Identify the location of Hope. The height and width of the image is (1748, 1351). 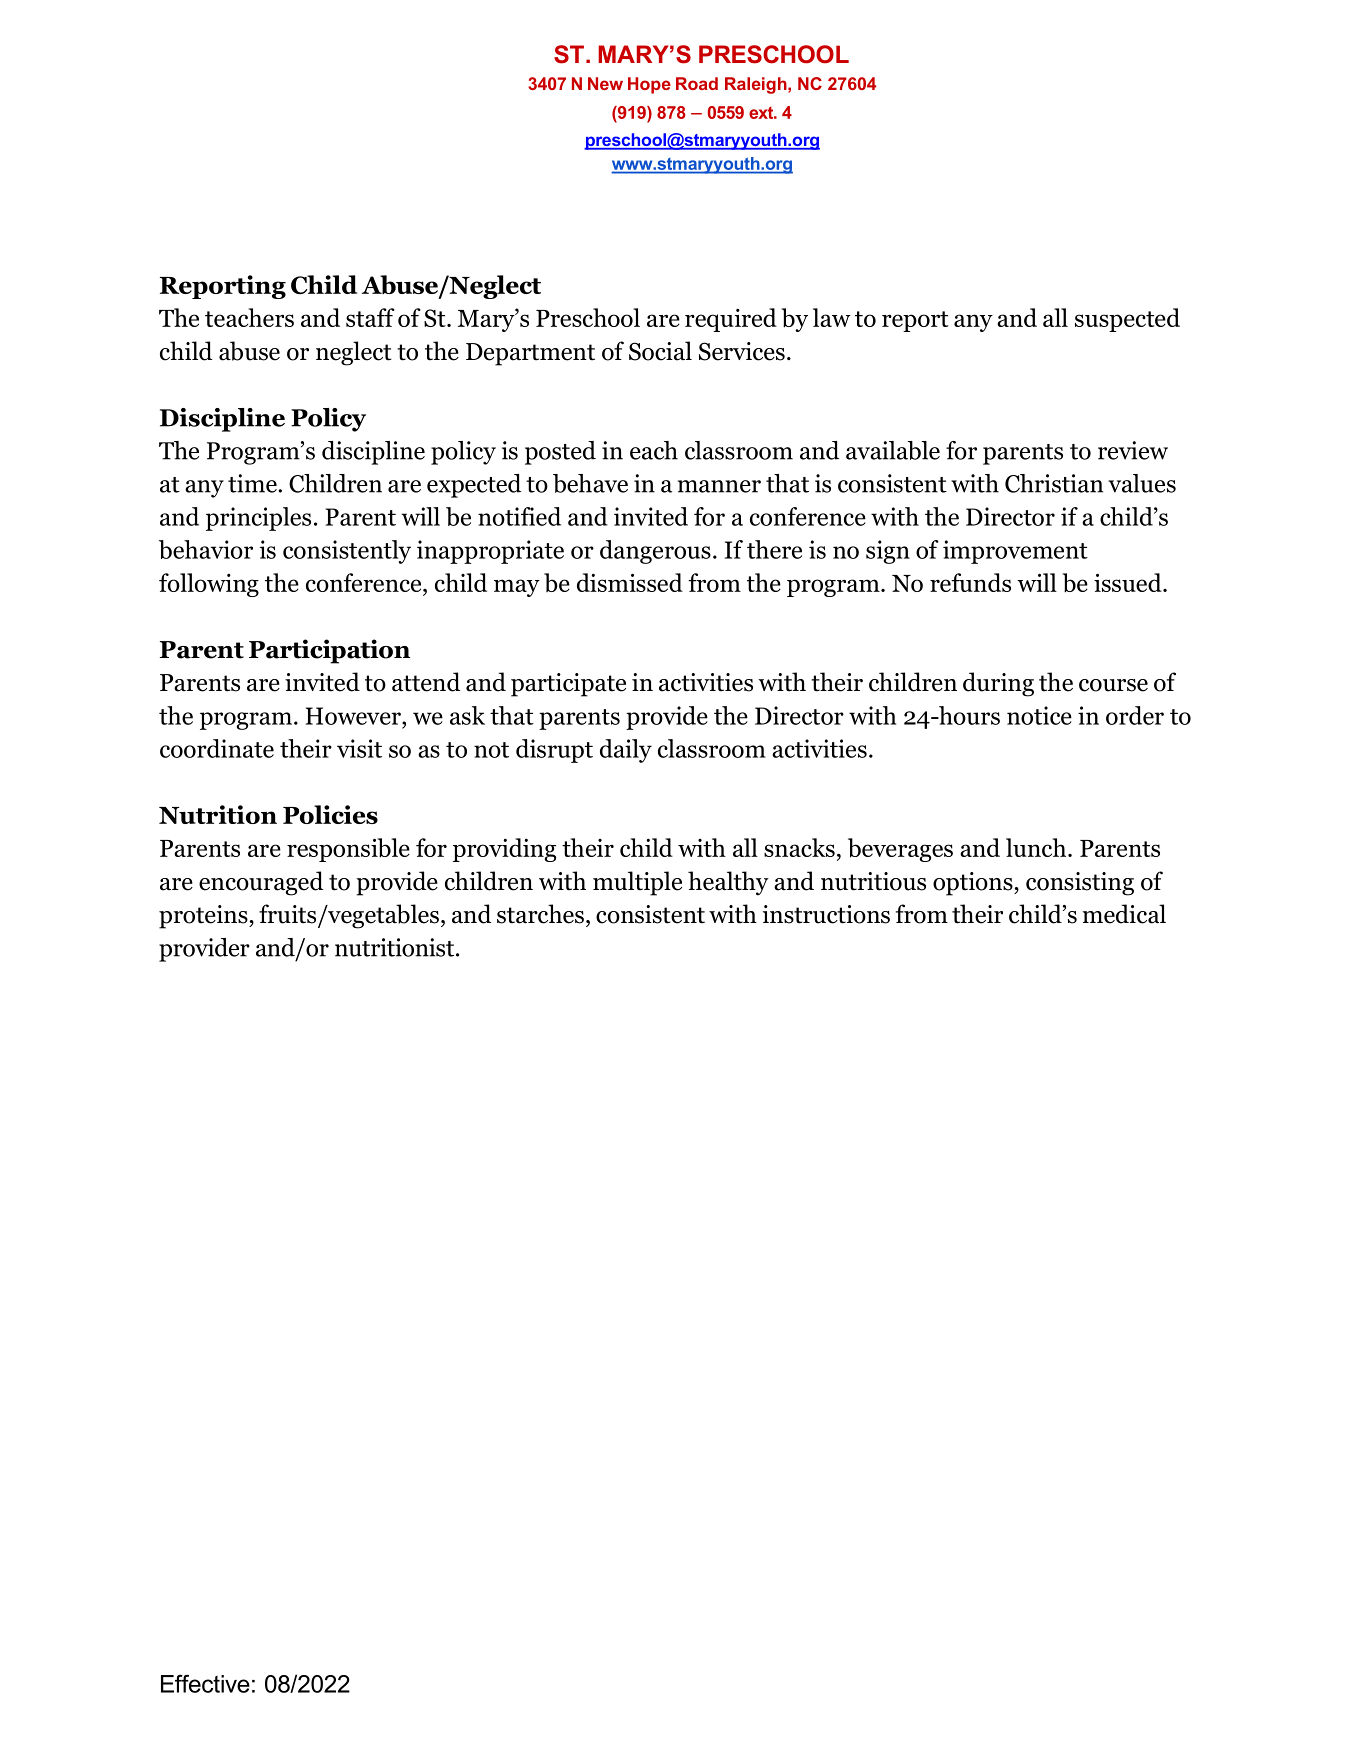
(649, 85).
